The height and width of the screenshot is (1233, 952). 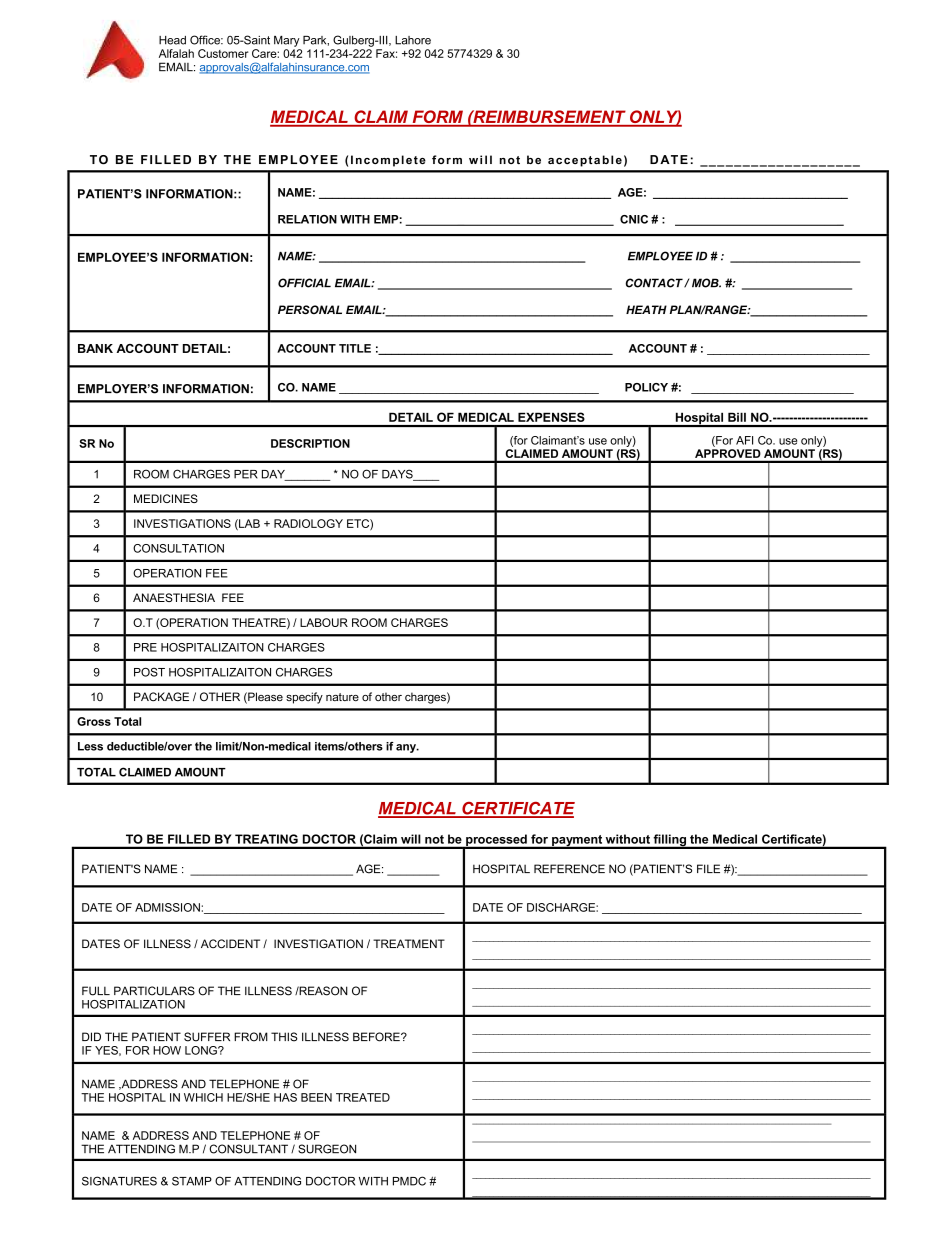 I want to click on specify, so click(x=304, y=698).
